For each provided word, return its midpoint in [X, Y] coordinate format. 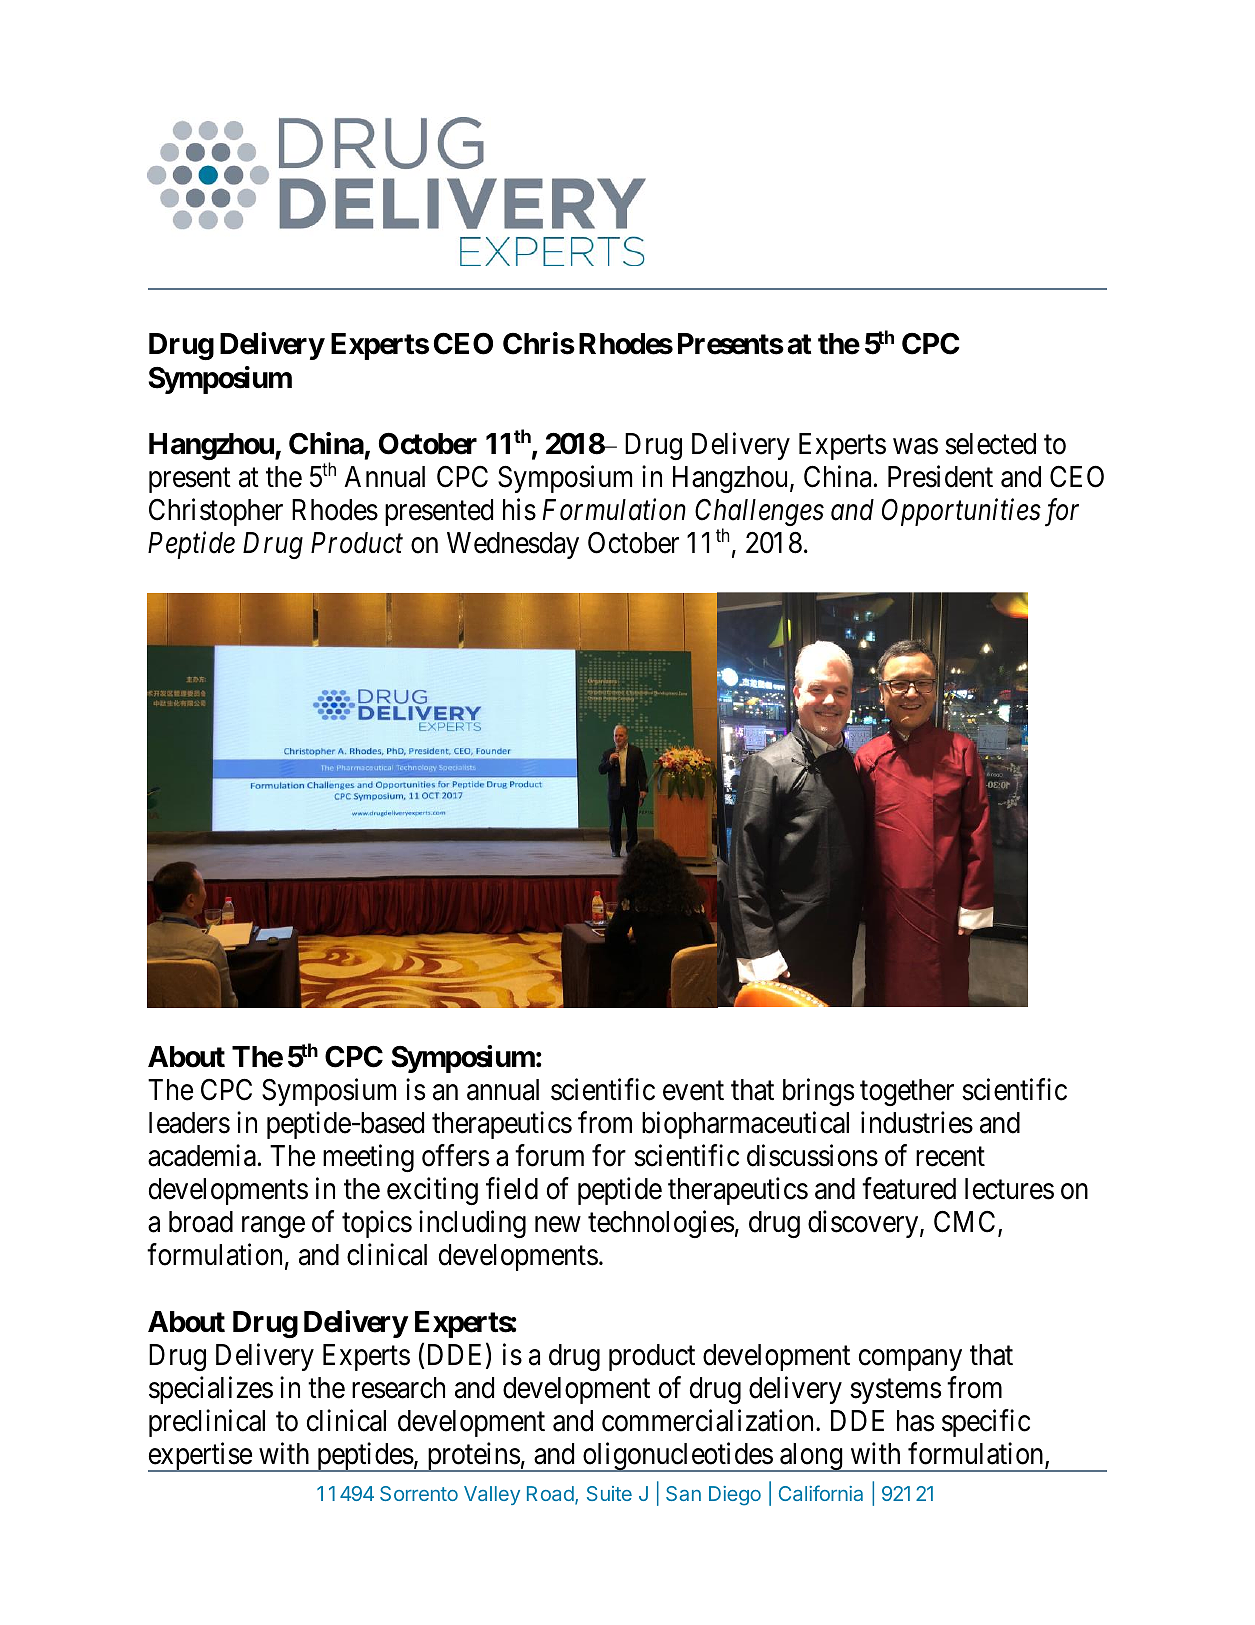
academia [202, 1156]
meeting [368, 1158]
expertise [200, 1457]
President [940, 476]
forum [549, 1156]
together [907, 1092]
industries [917, 1123]
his [519, 509]
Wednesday [513, 545]
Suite [609, 1493]
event [693, 1091]
